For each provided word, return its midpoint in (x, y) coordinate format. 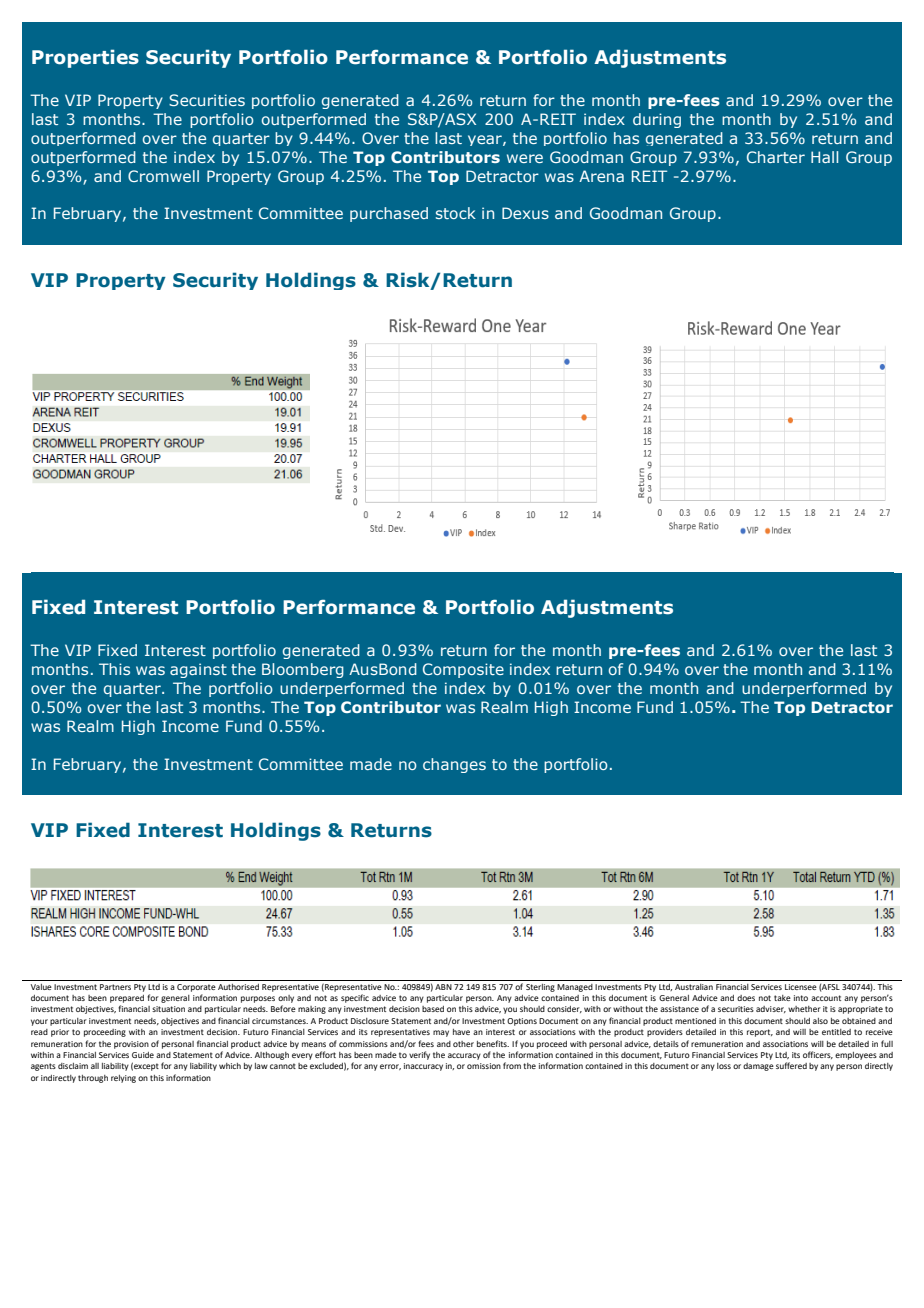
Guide (143, 1055)
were (525, 158)
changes (454, 765)
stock (456, 213)
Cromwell (163, 176)
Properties (85, 58)
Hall (824, 157)
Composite (463, 670)
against (198, 670)
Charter (776, 157)
